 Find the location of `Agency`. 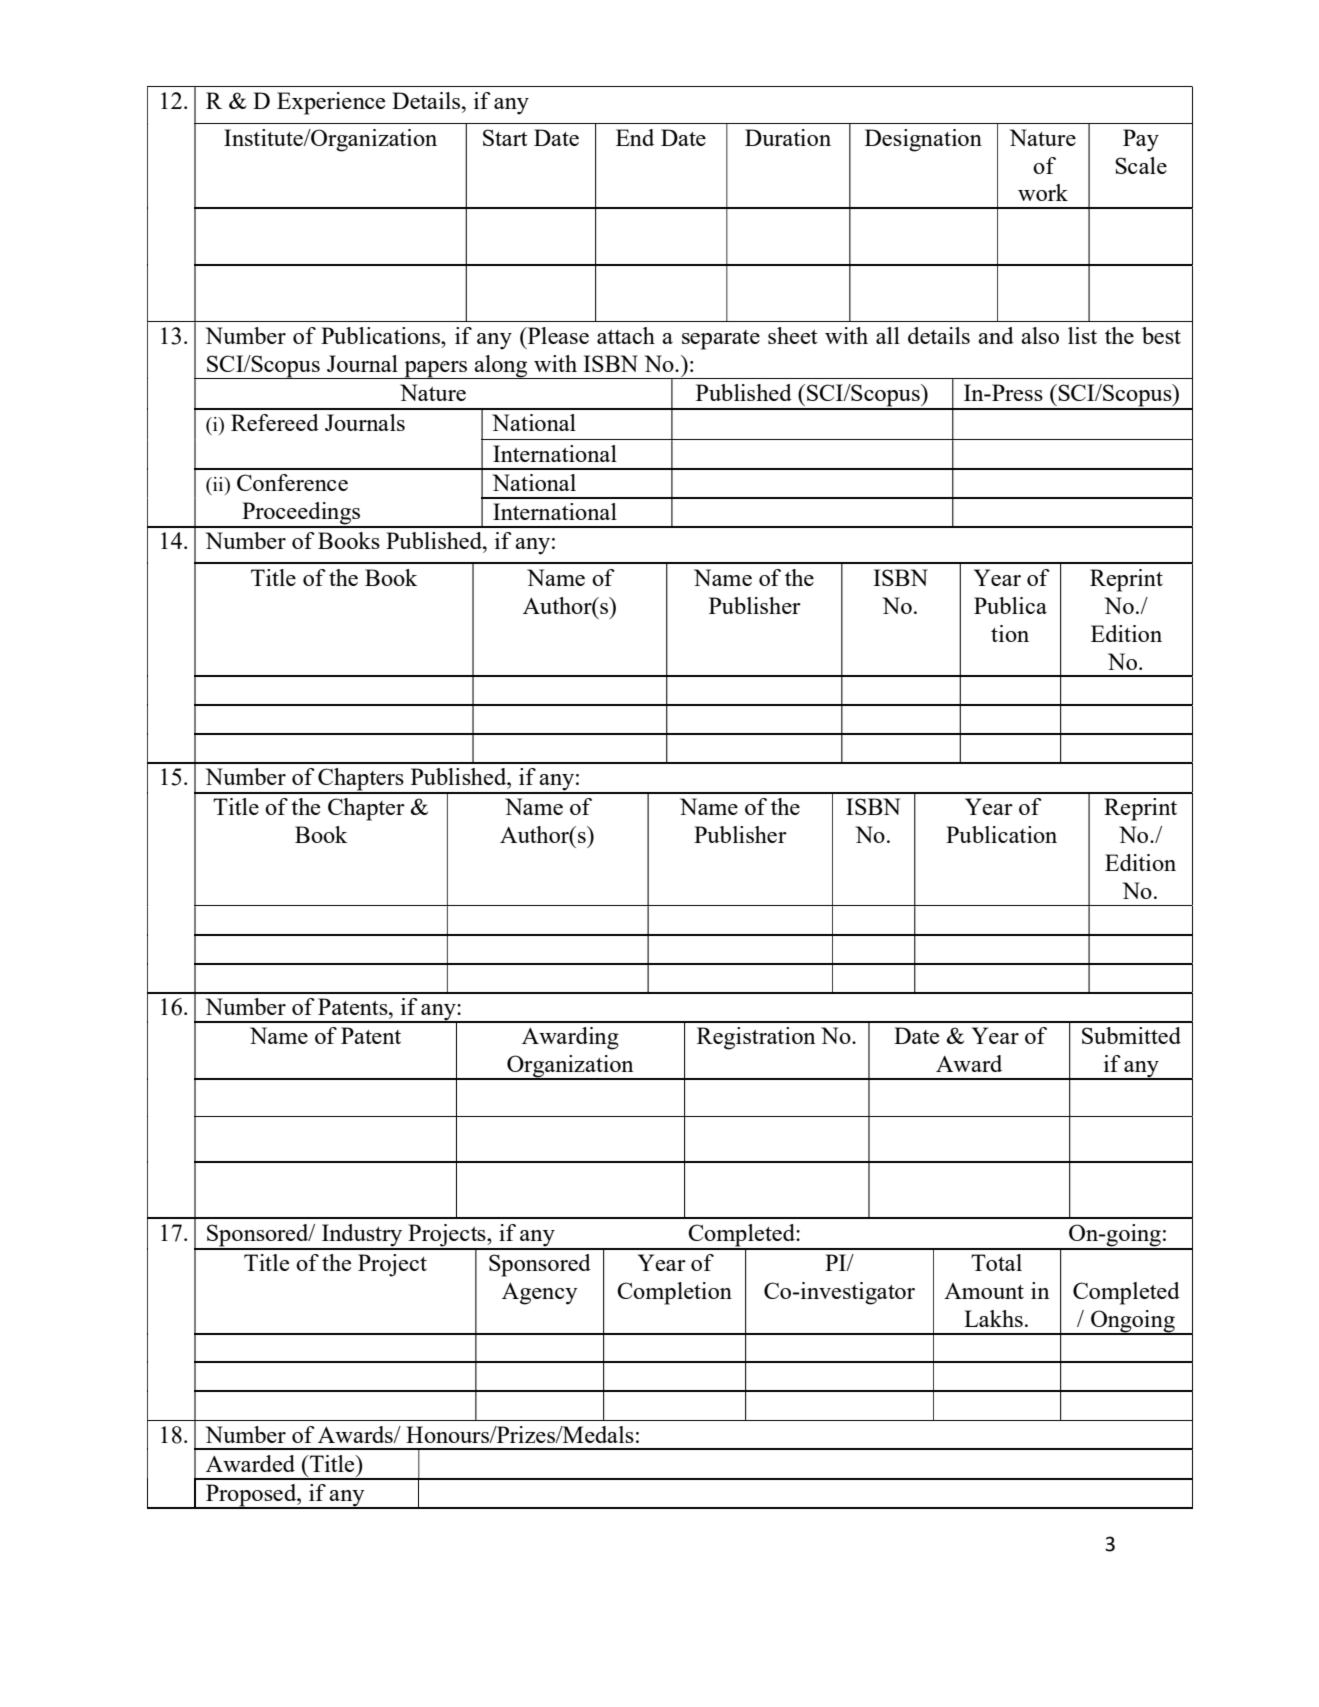

Agency is located at coordinates (540, 1294).
